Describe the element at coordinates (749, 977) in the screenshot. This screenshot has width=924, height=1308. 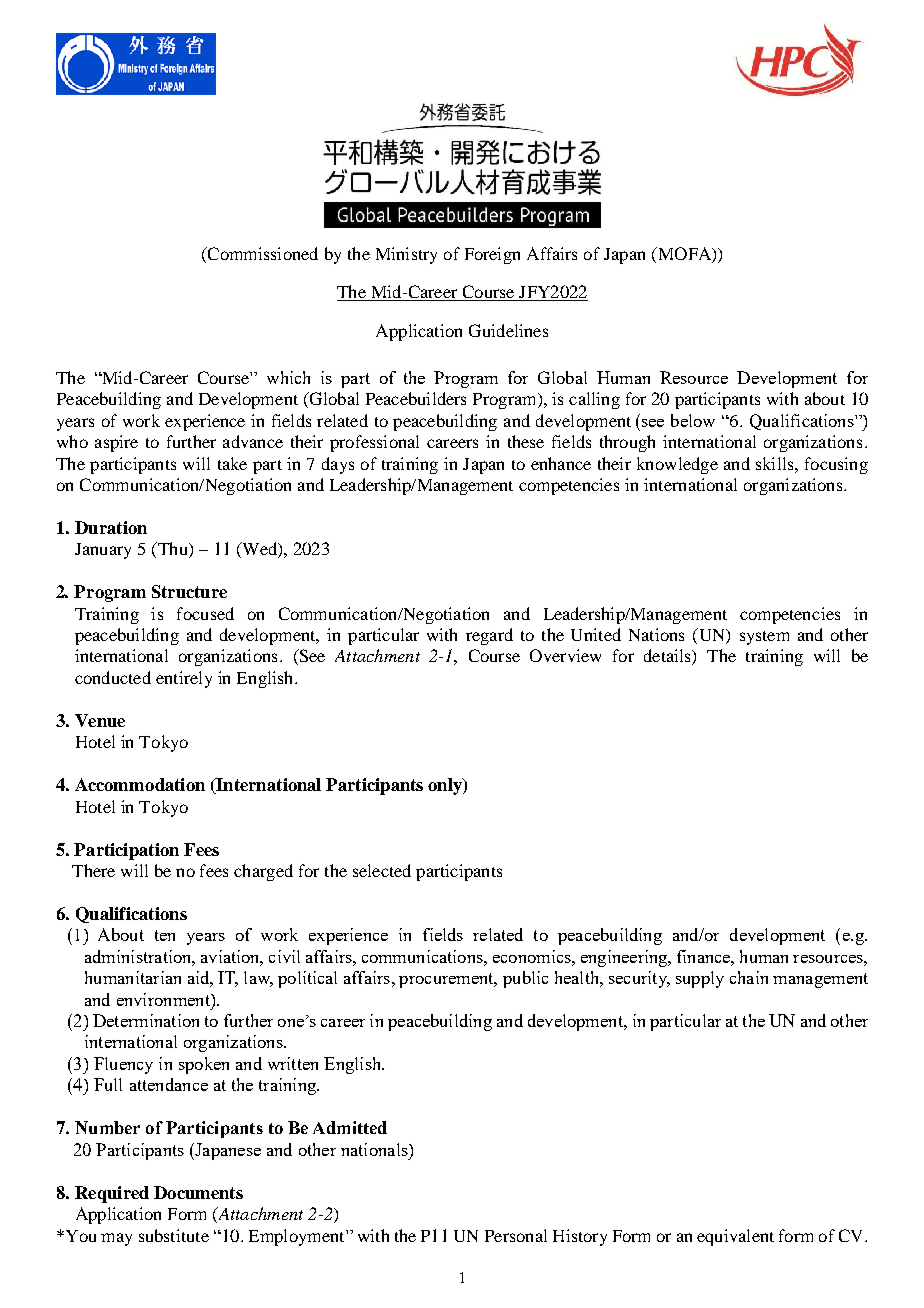
I see `chain` at that location.
